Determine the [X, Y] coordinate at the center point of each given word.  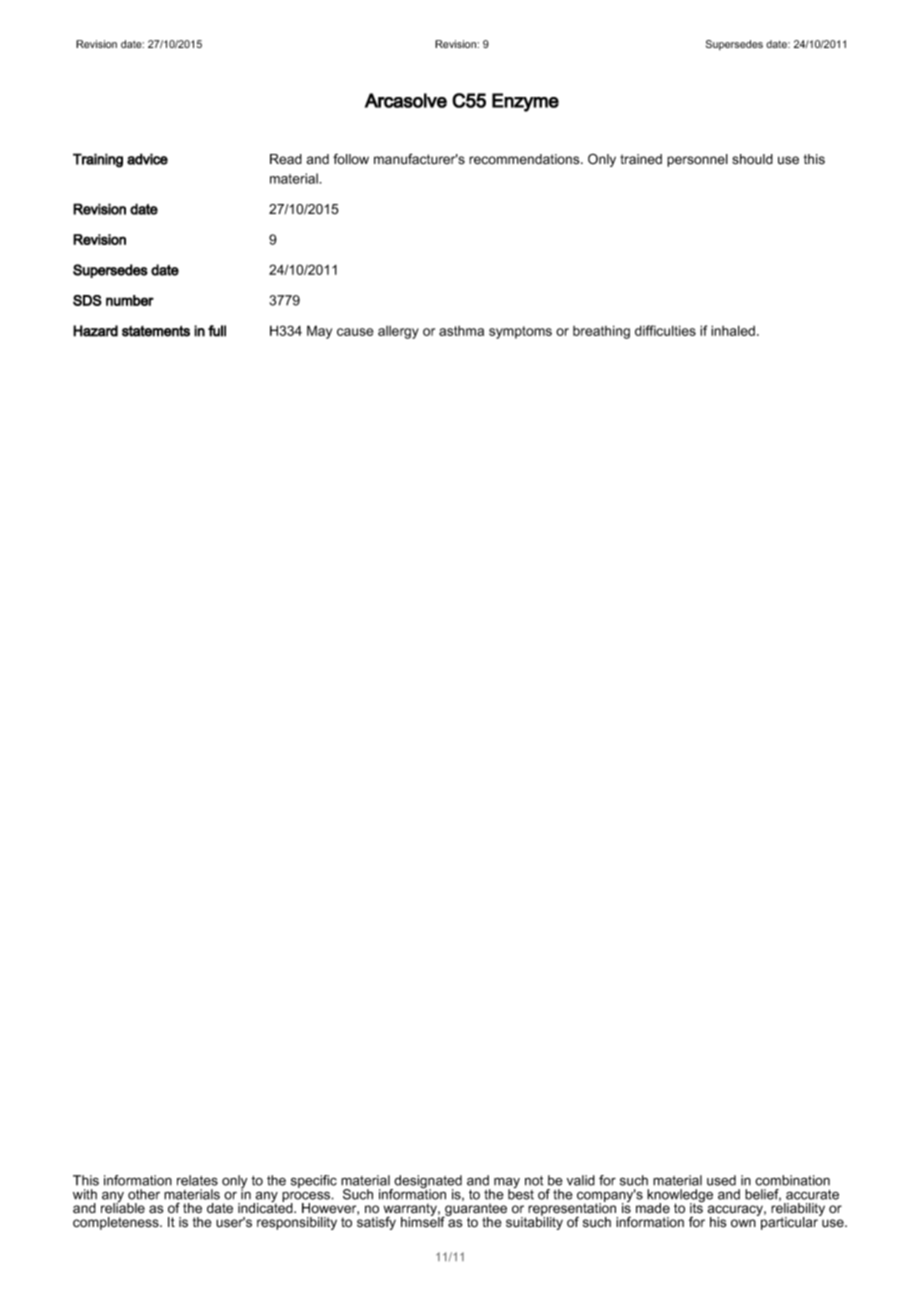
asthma [461, 331]
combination [792, 1180]
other [144, 1194]
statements [156, 331]
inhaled [733, 330]
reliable [123, 1207]
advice [147, 159]
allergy [398, 332]
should [752, 159]
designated [427, 1183]
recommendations [525, 159]
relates [197, 1180]
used [721, 1180]
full [217, 331]
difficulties [665, 330]
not [534, 1181]
